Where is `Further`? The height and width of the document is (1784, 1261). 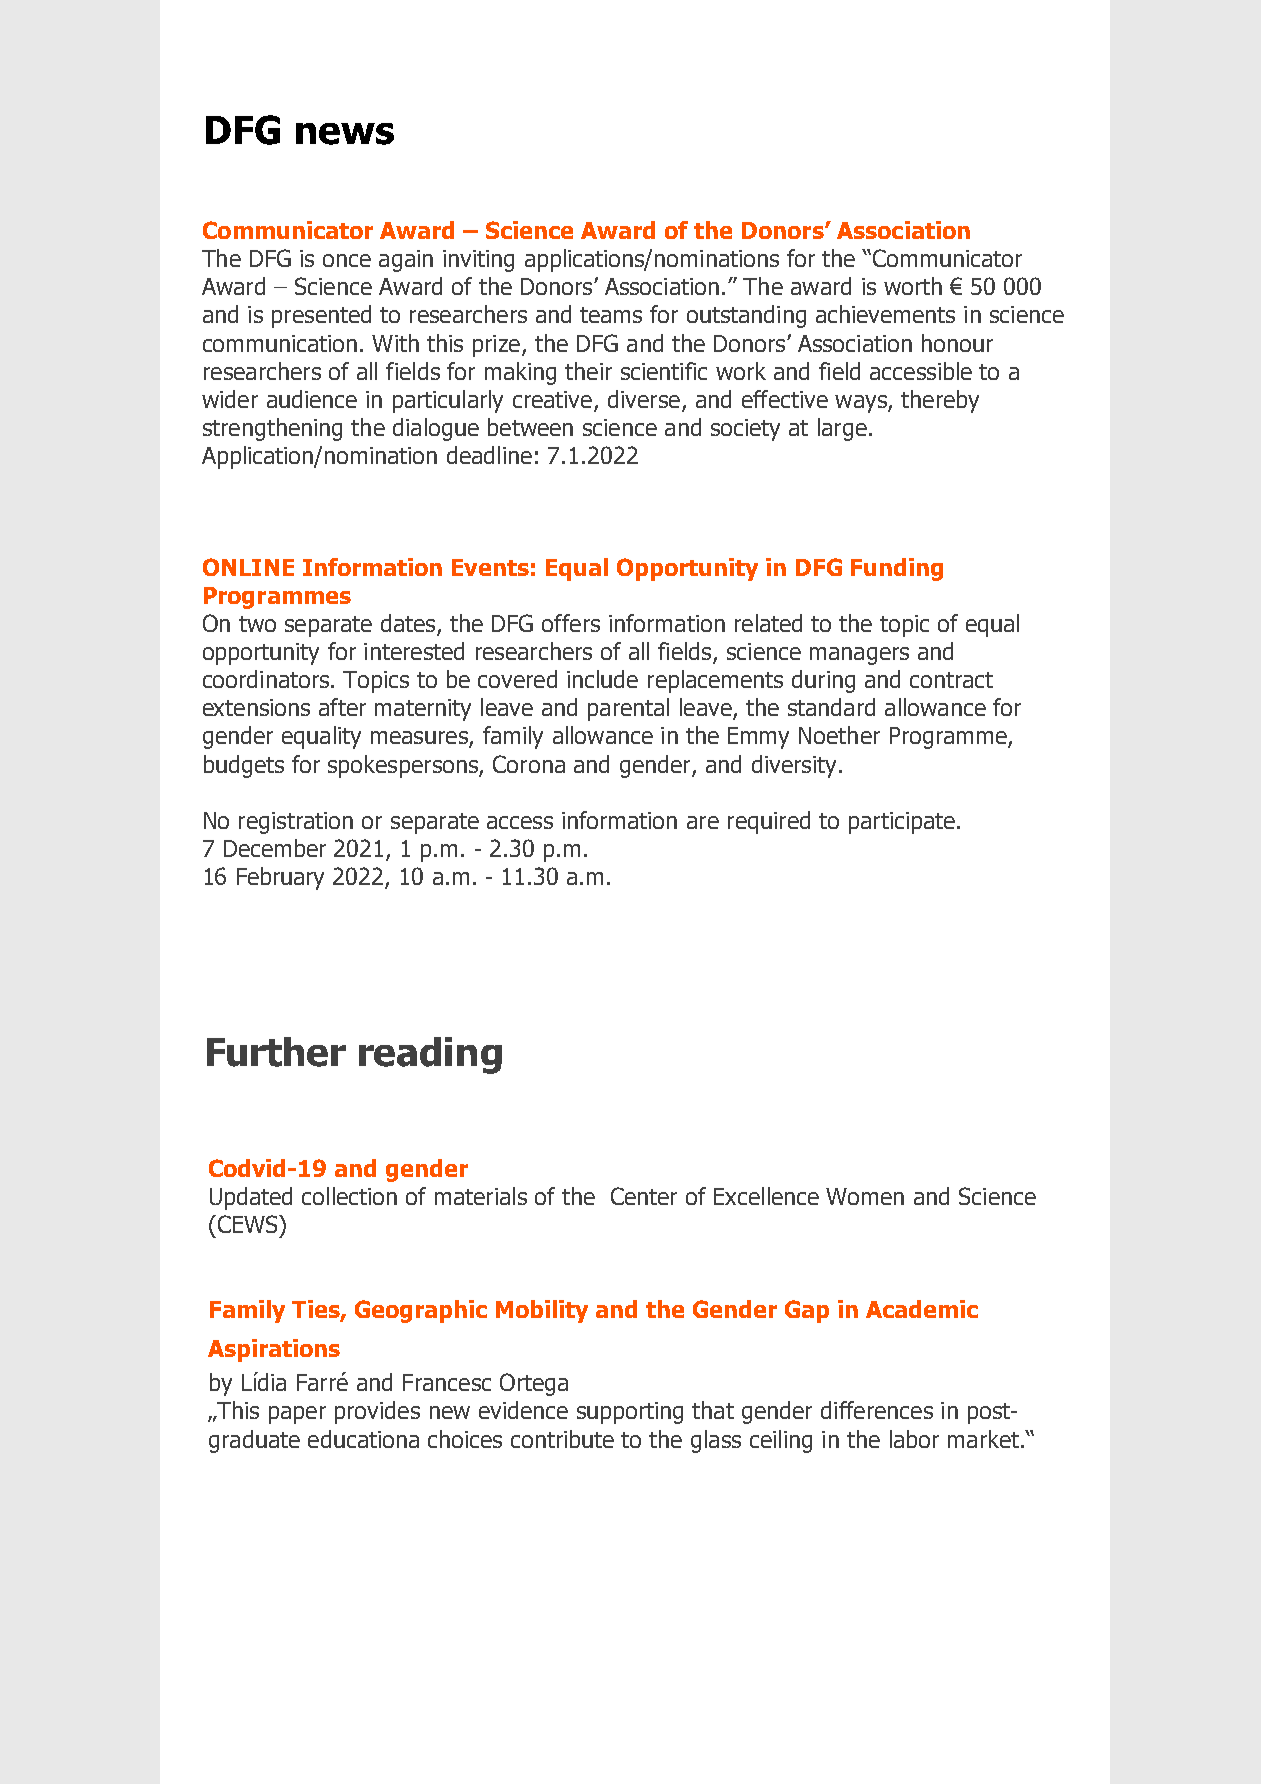 Further is located at coordinates (276, 1052).
